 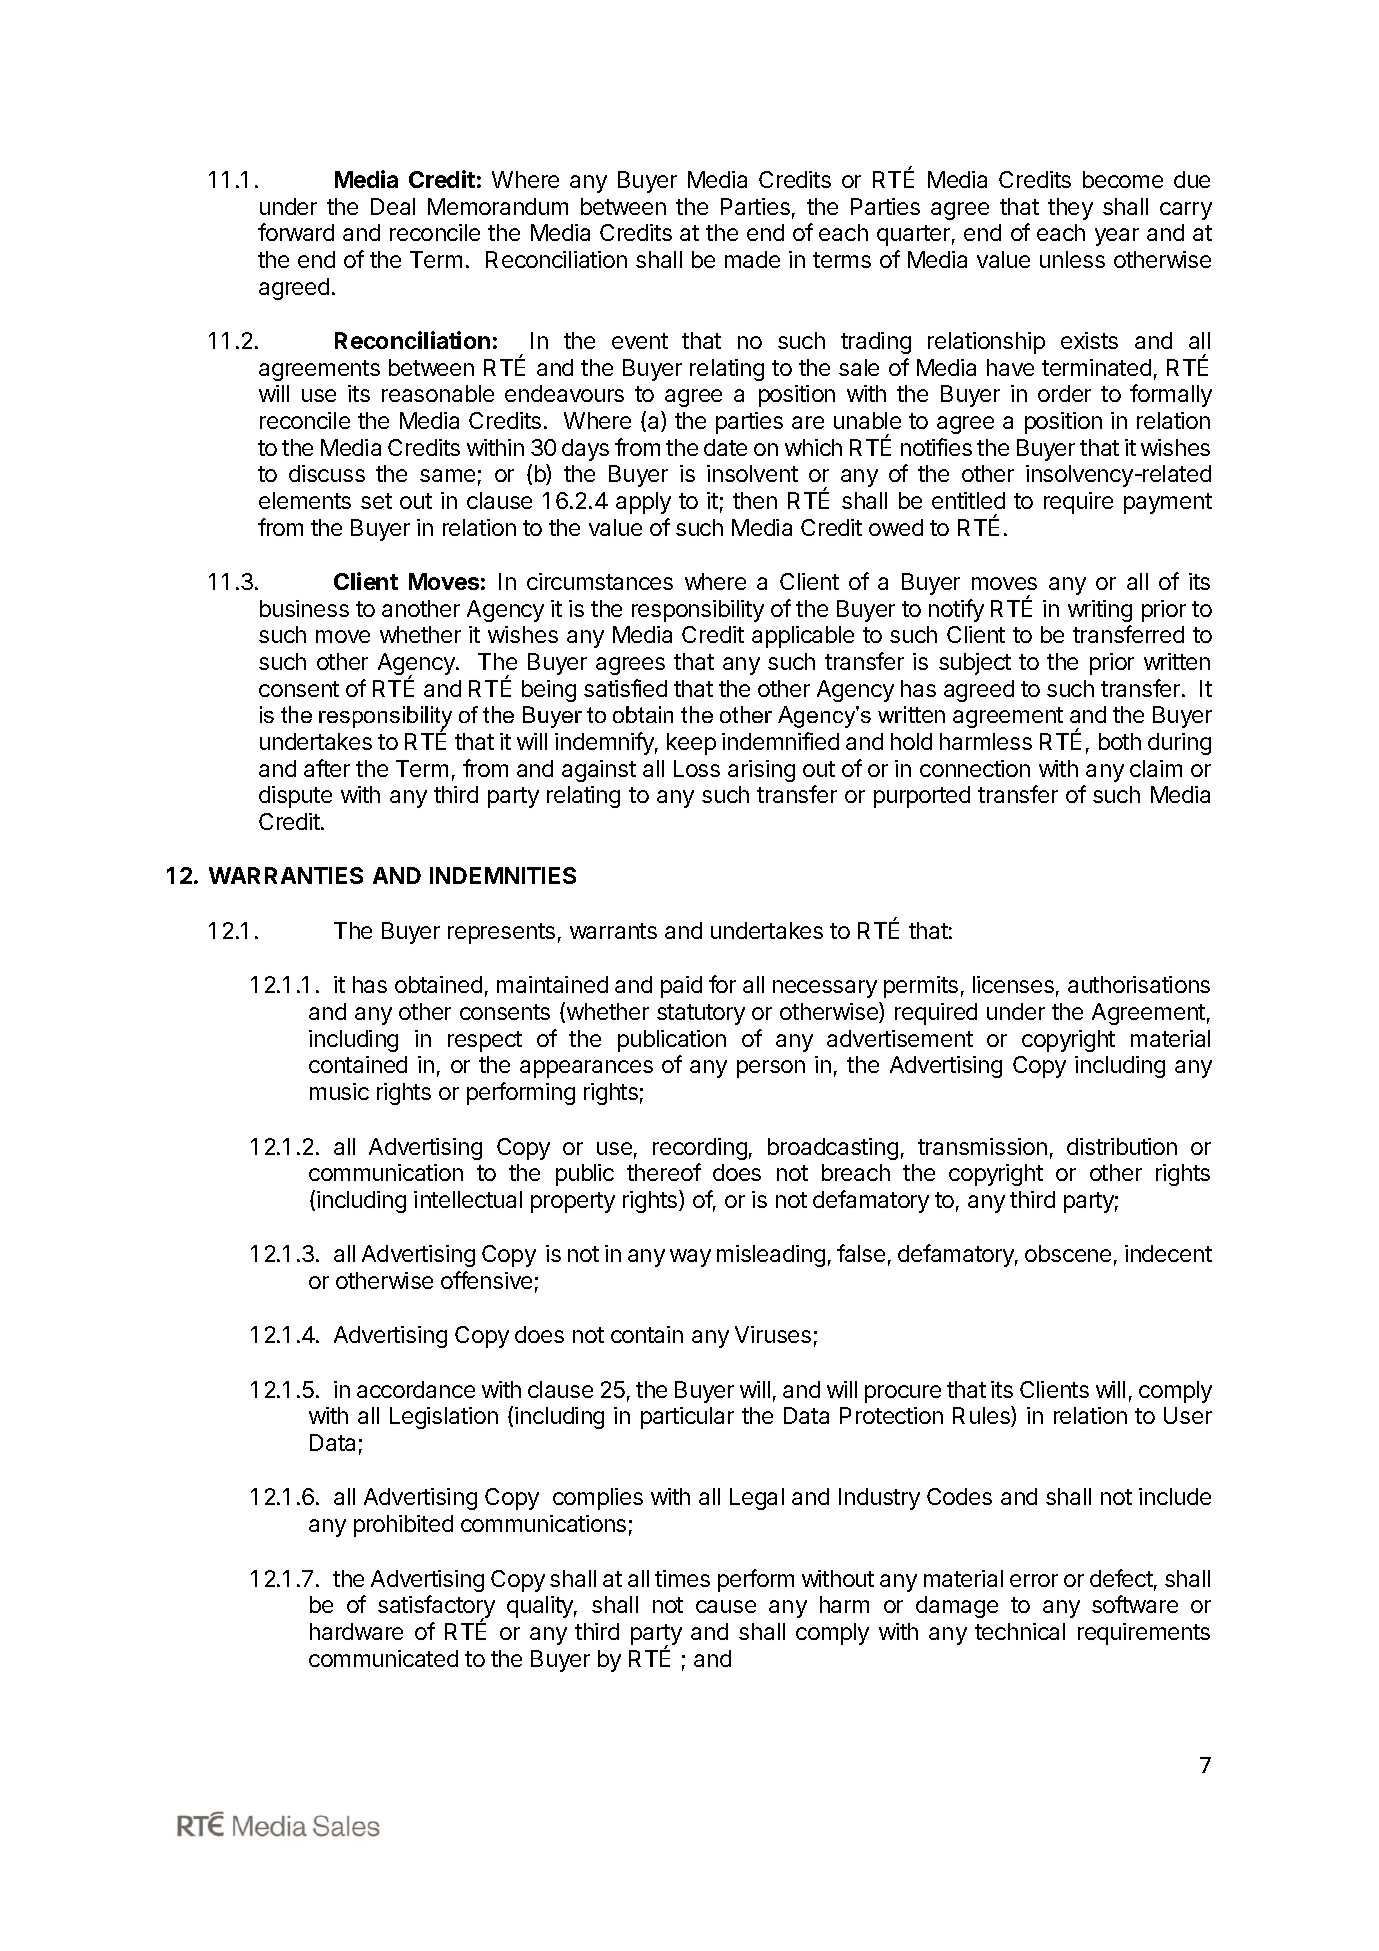 What do you see at coordinates (436, 1608) in the page?
I see `satisfactory` at bounding box center [436, 1608].
